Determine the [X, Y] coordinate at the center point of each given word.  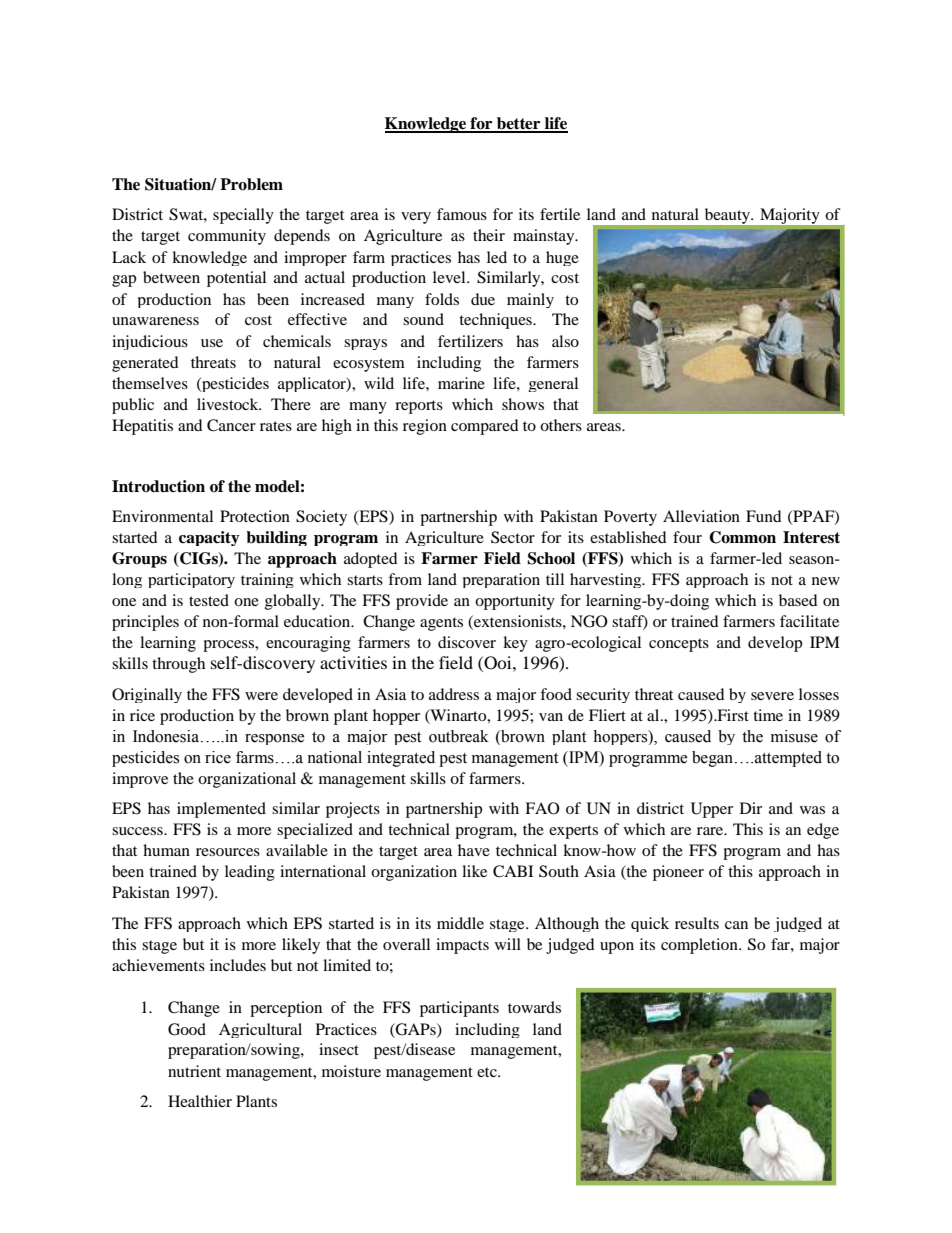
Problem [251, 184]
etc [488, 1072]
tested [209, 600]
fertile [560, 214]
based [798, 600]
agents [441, 624]
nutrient [194, 1071]
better [519, 124]
